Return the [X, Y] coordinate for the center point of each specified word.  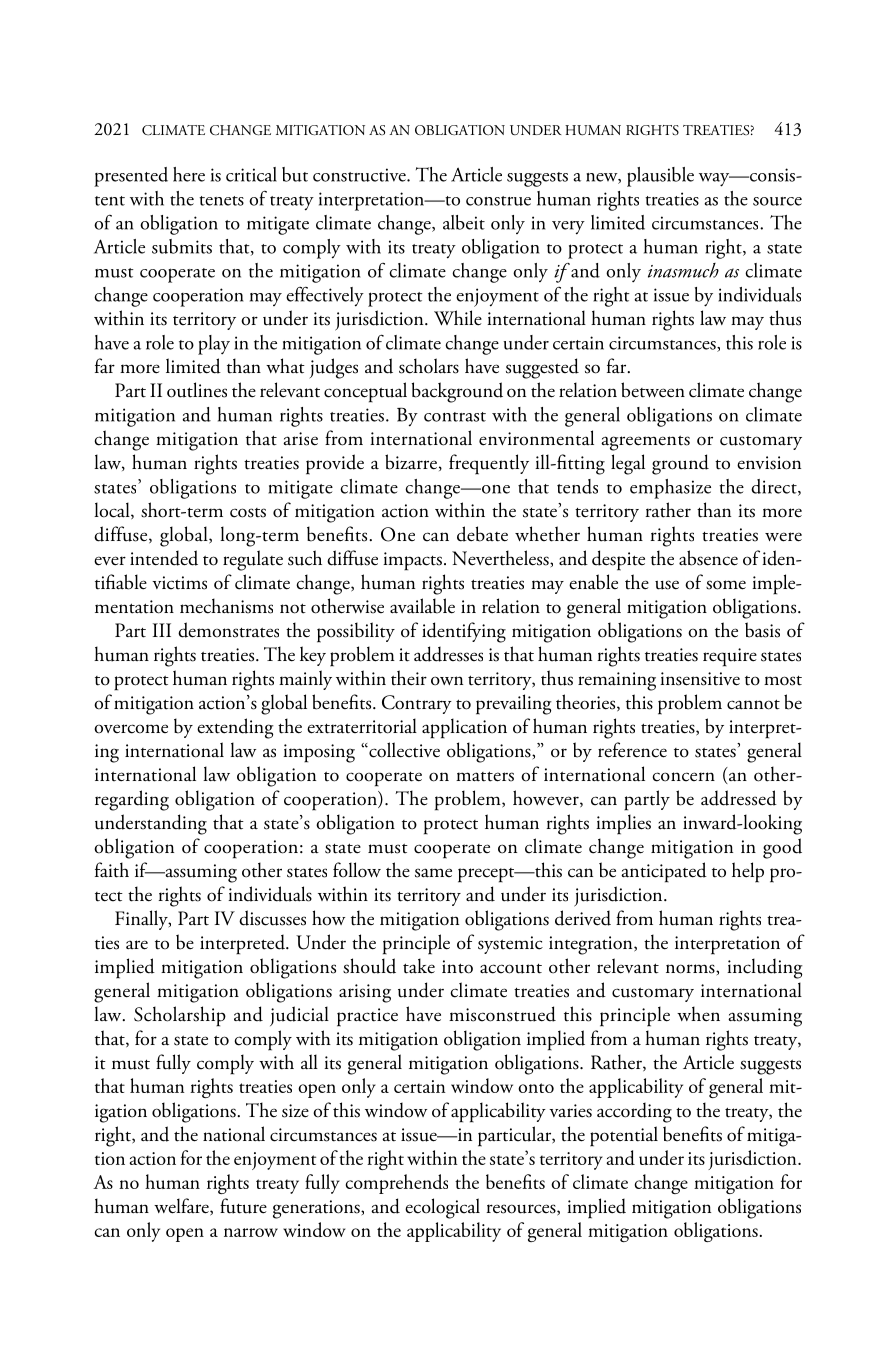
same [433, 873]
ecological [442, 1208]
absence [708, 558]
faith [112, 870]
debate [482, 534]
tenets [221, 201]
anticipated [664, 872]
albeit [464, 222]
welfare [182, 1207]
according [634, 1112]
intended [164, 558]
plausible [660, 177]
